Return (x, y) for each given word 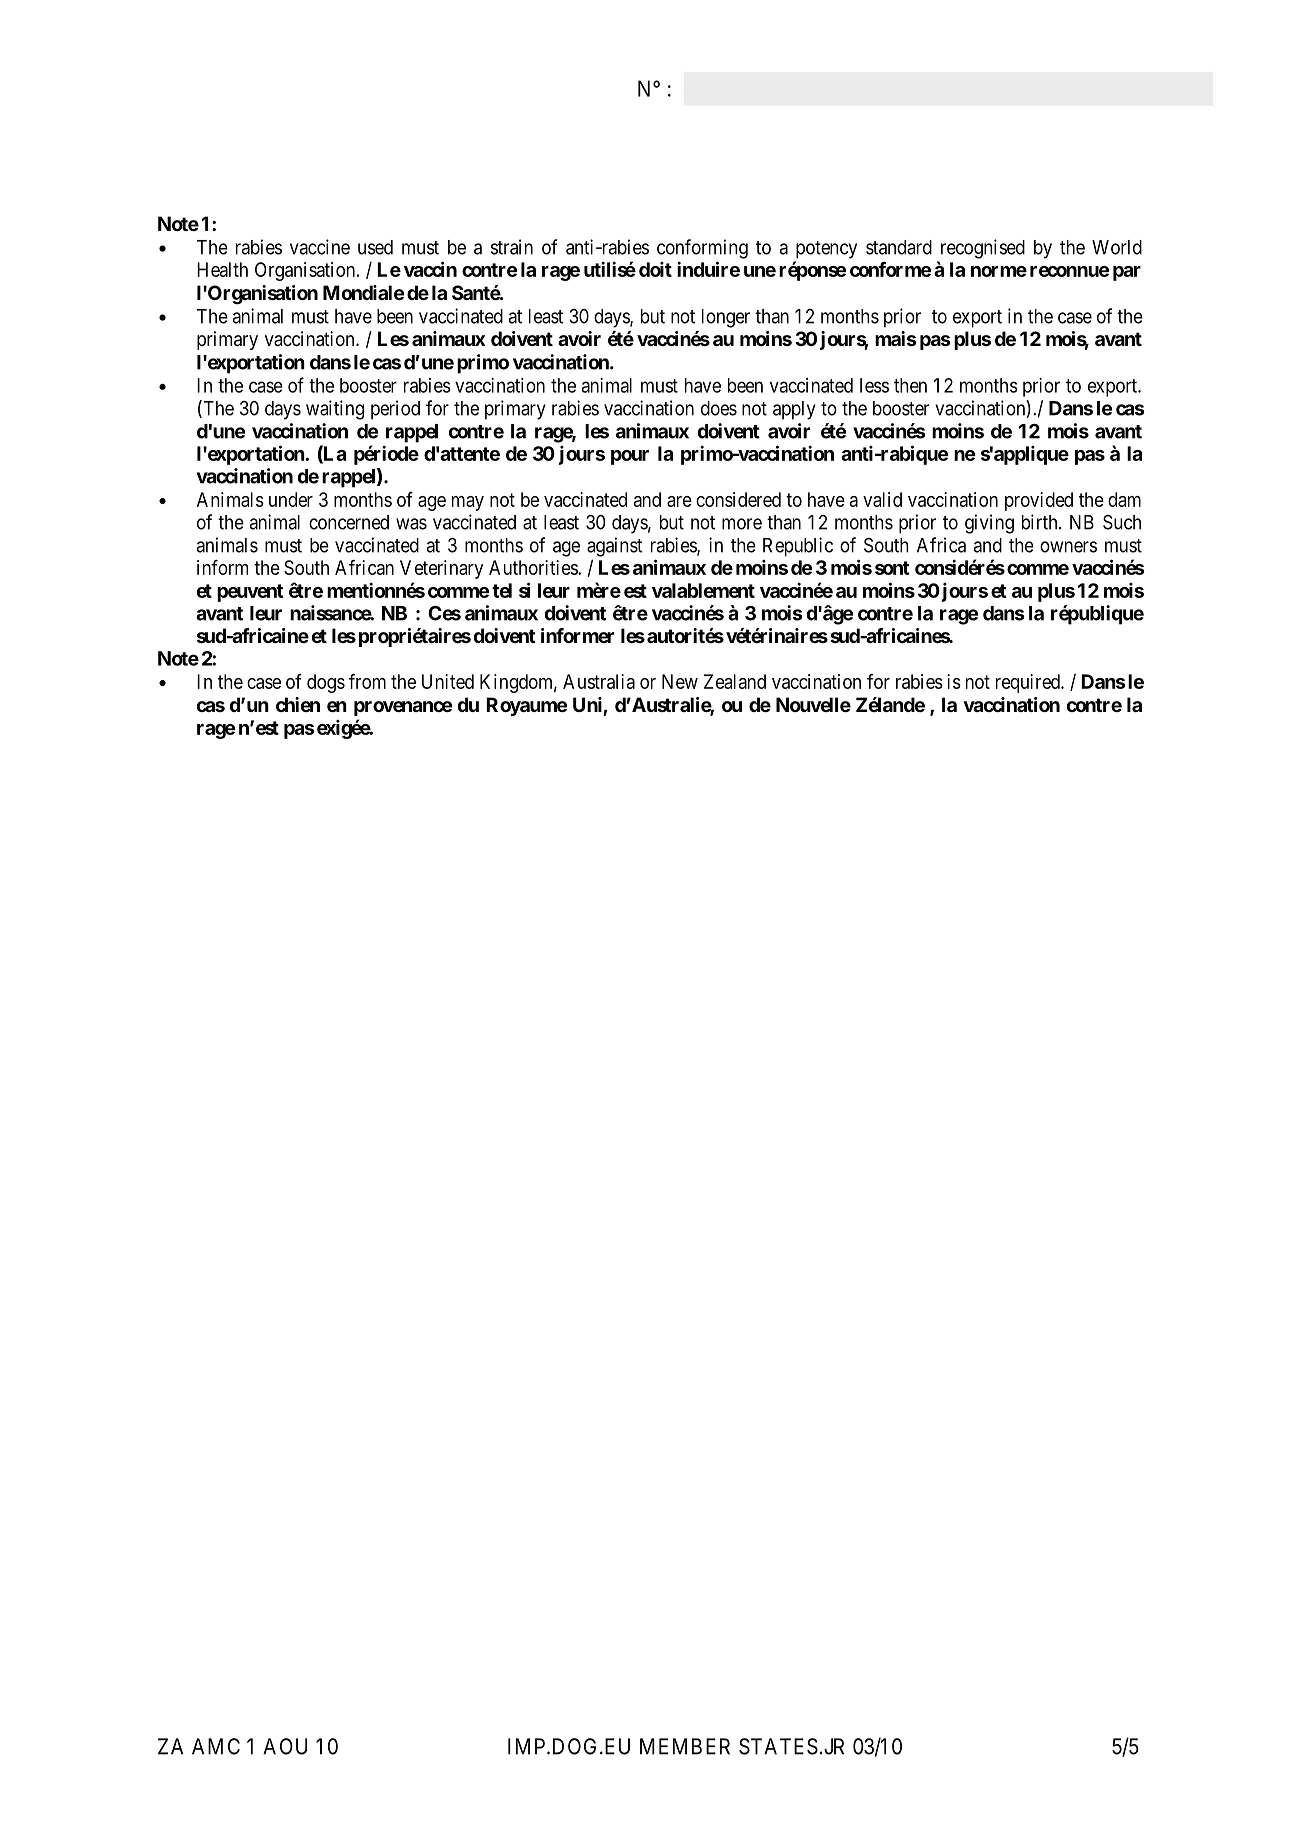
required (1029, 683)
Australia (599, 681)
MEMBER (685, 1746)
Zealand (735, 681)
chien (298, 704)
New (680, 681)
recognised (983, 249)
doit (655, 269)
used (375, 247)
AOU (285, 1746)
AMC (216, 1746)
